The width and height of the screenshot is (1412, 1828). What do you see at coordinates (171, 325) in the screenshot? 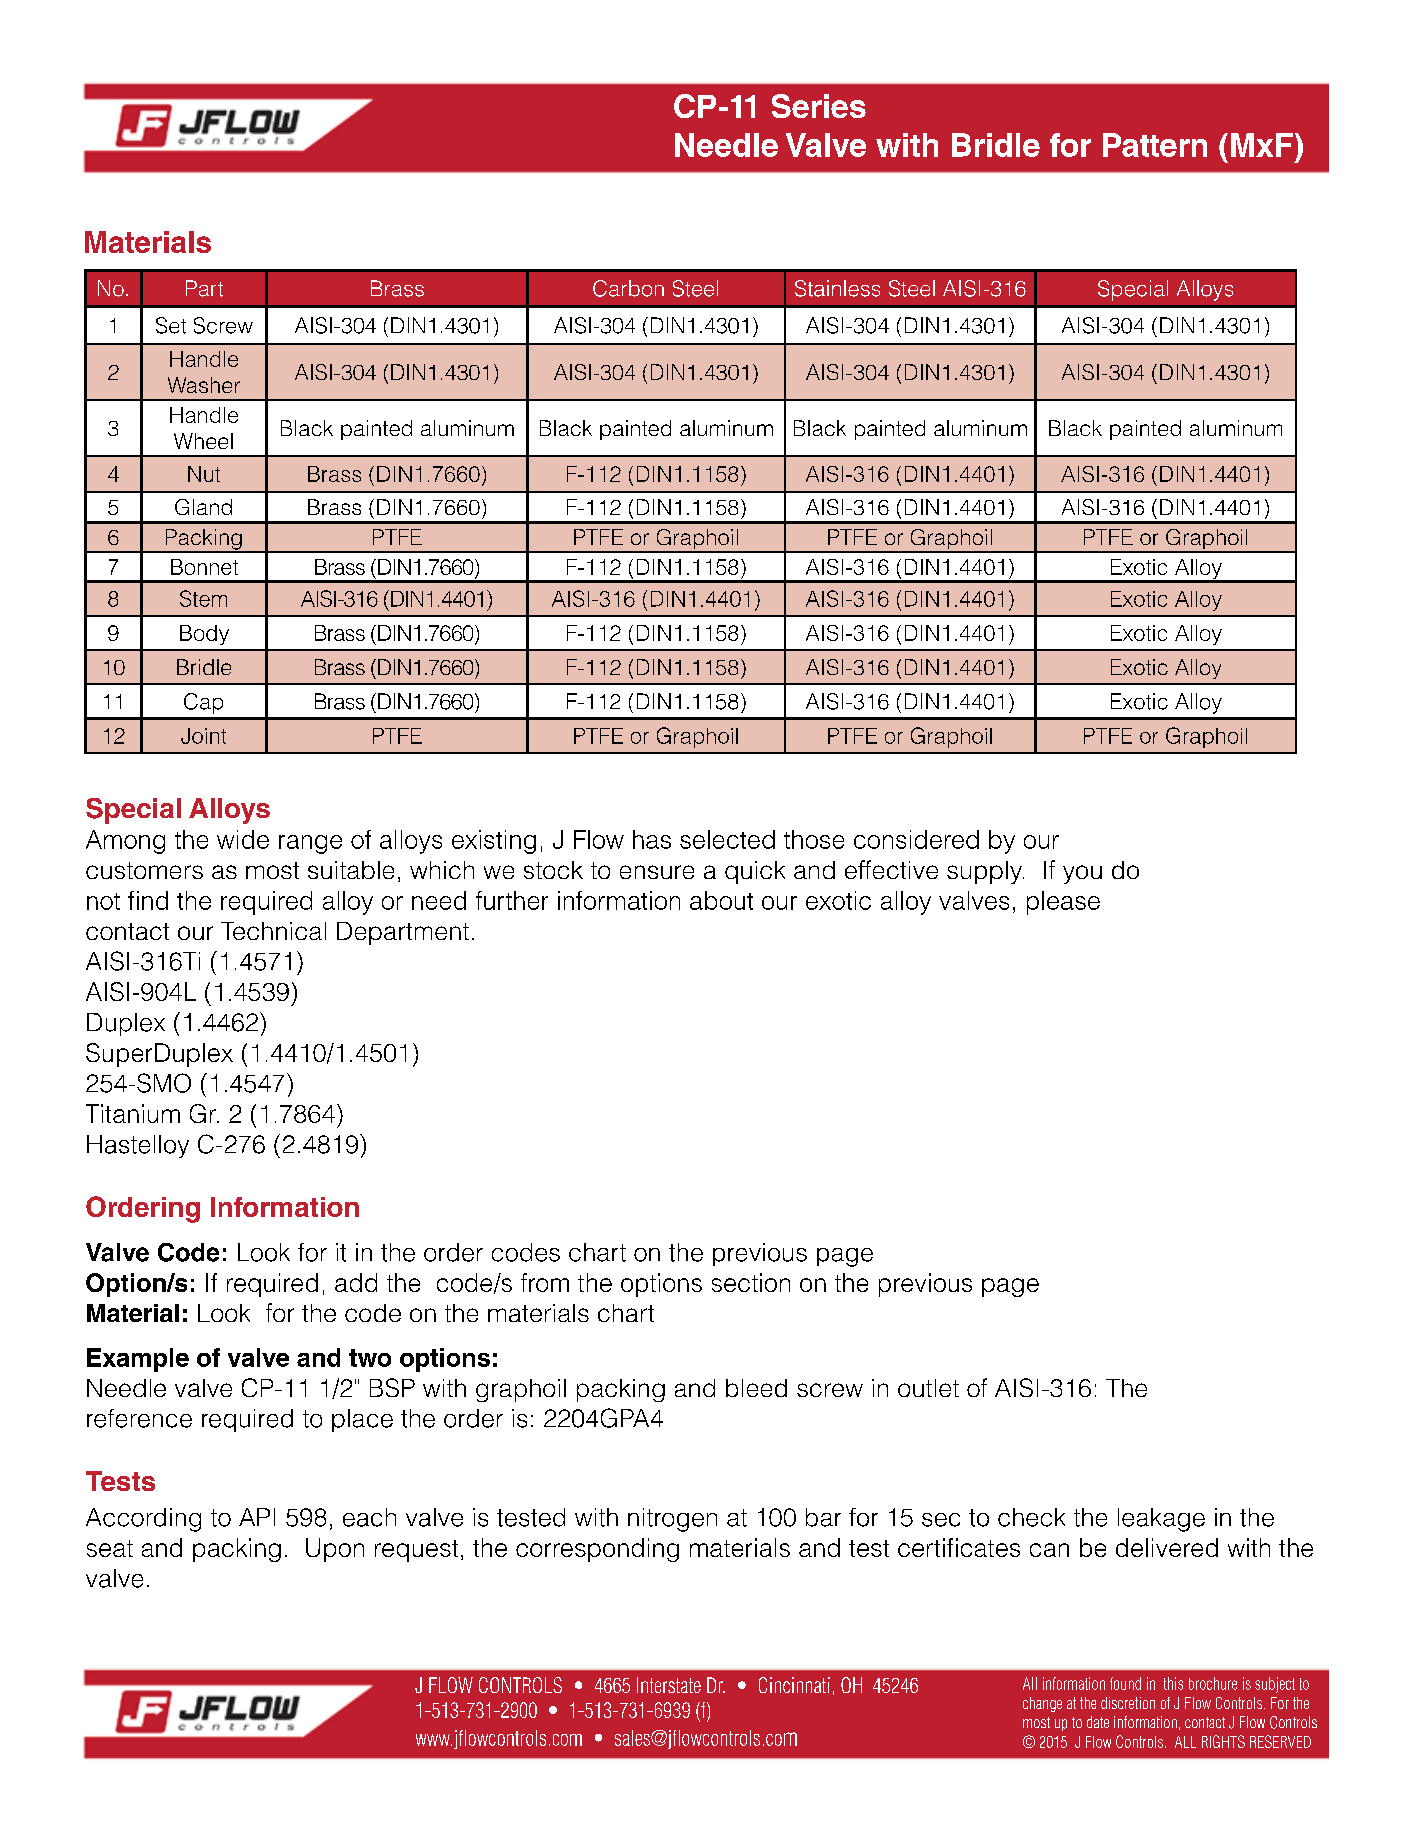
I see `Set` at bounding box center [171, 325].
